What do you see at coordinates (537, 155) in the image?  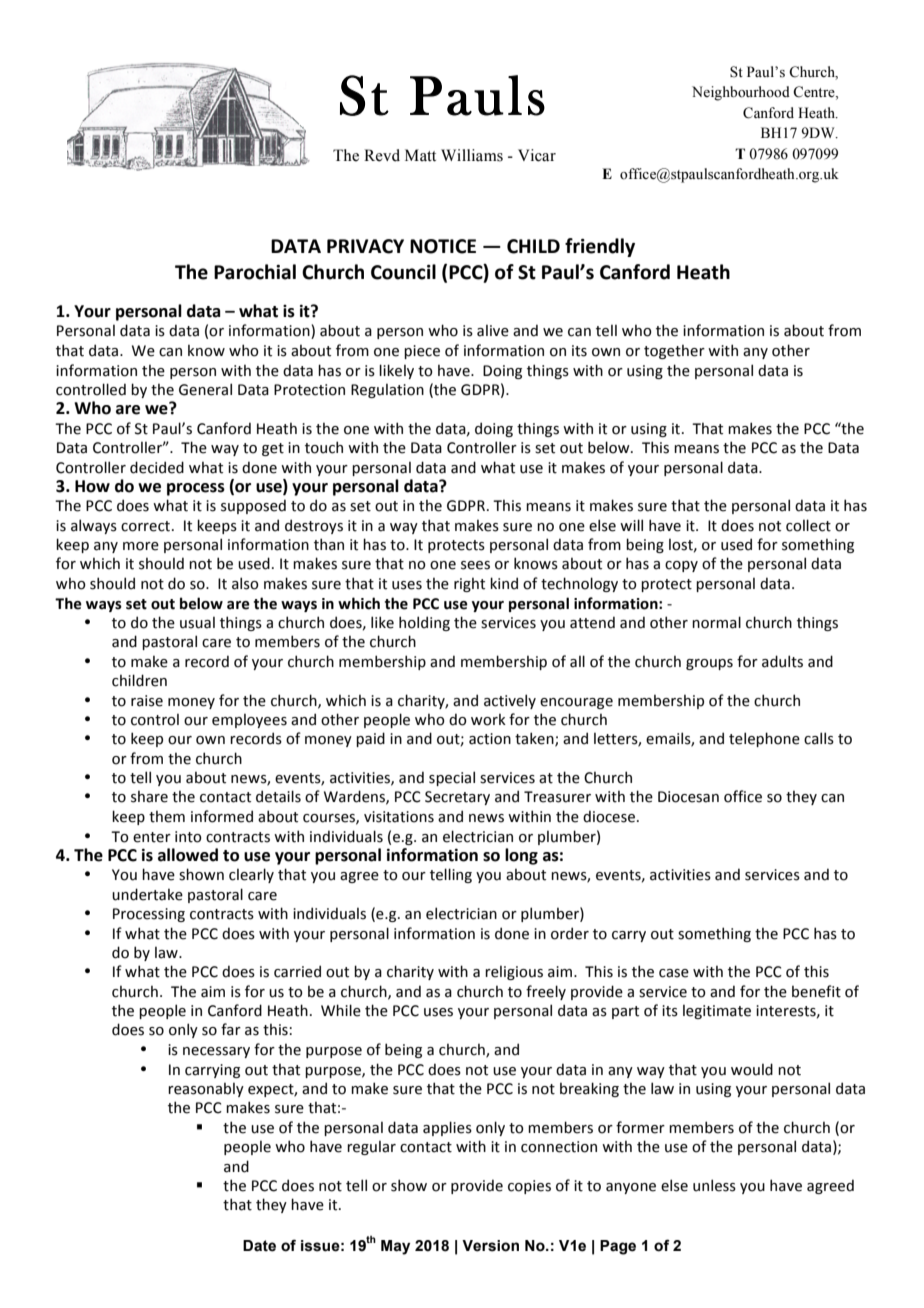 I see `Vicar` at bounding box center [537, 155].
